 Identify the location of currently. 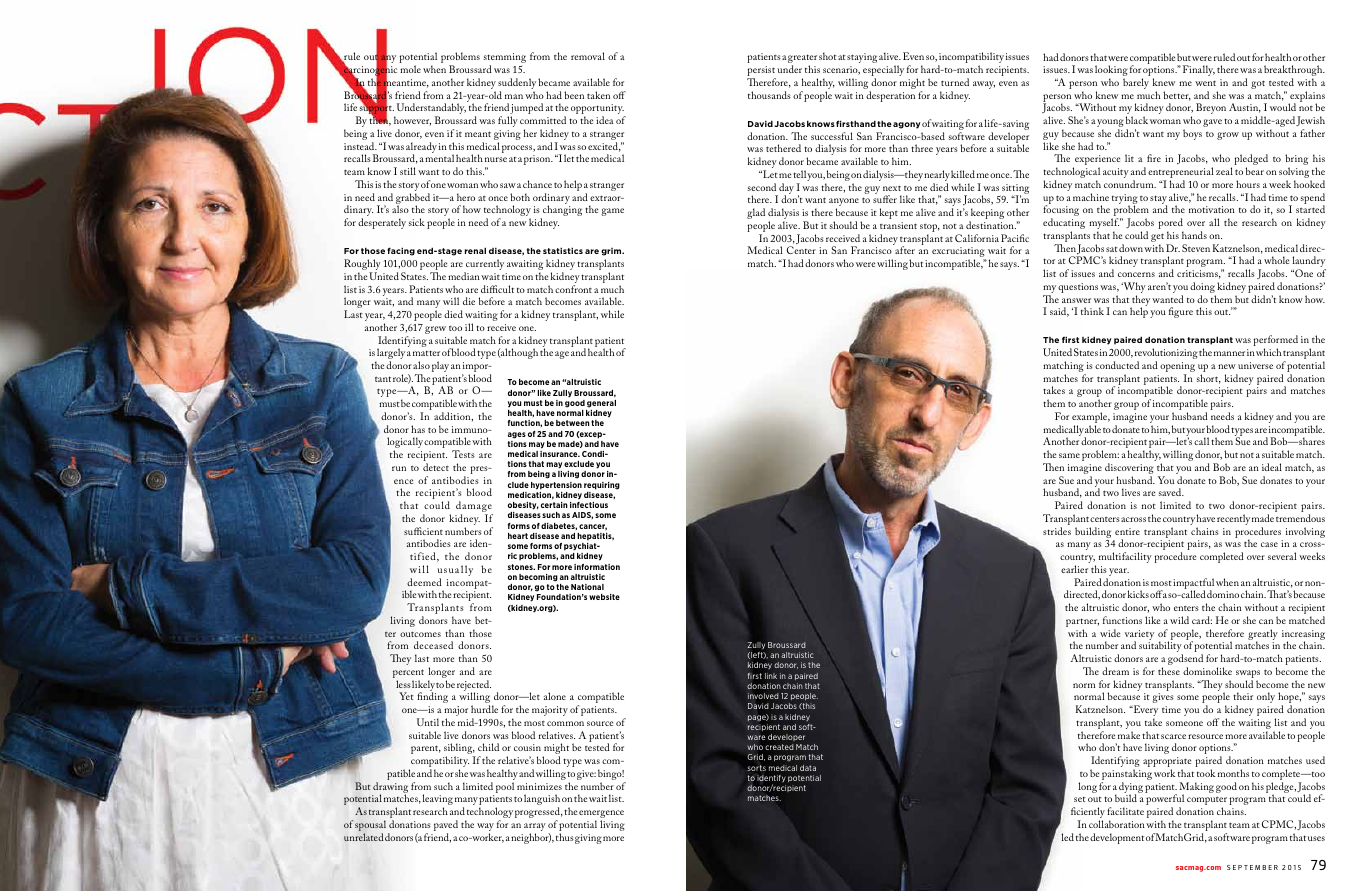
(484, 266).
